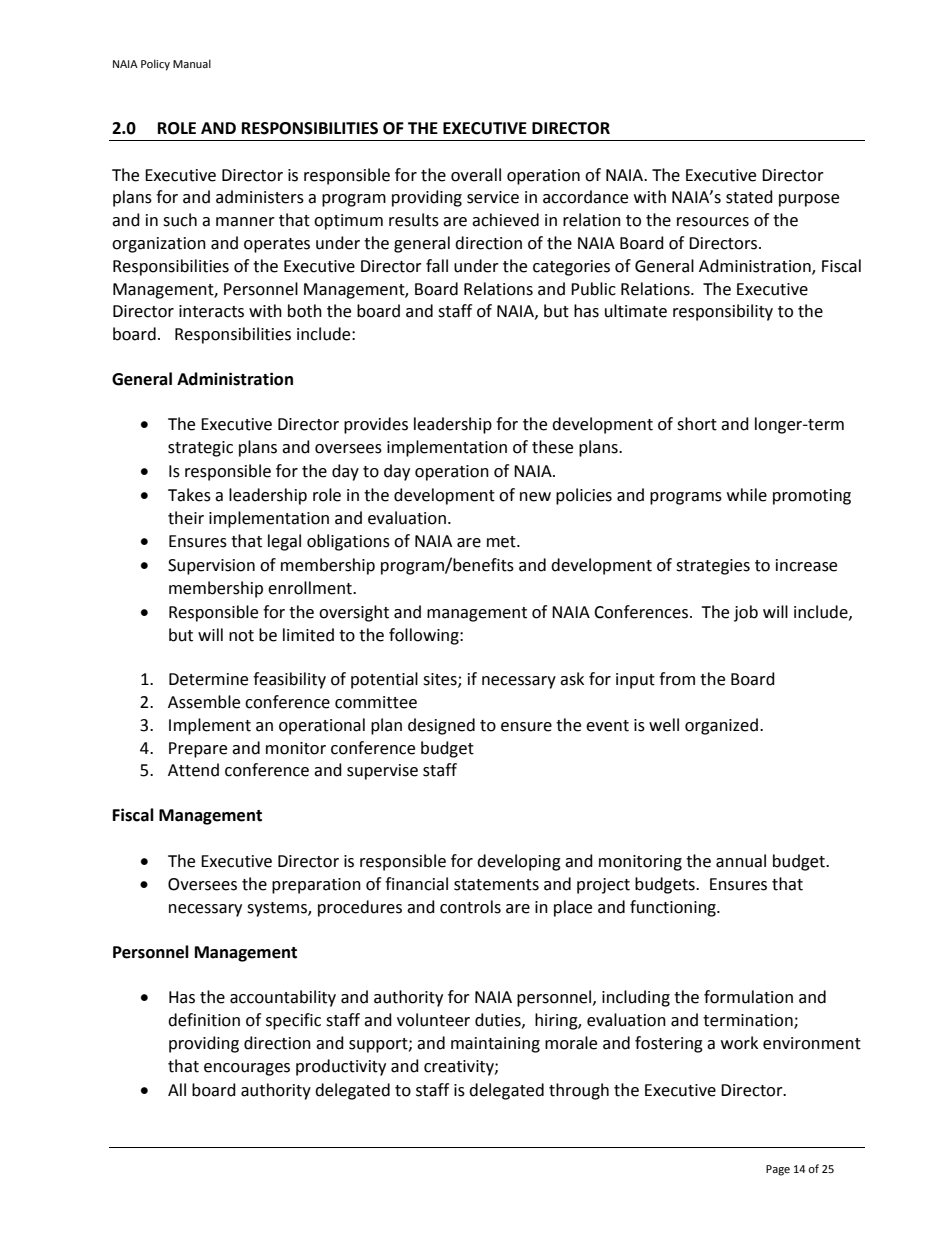 This screenshot has width=952, height=1233. I want to click on Attend, so click(193, 770).
